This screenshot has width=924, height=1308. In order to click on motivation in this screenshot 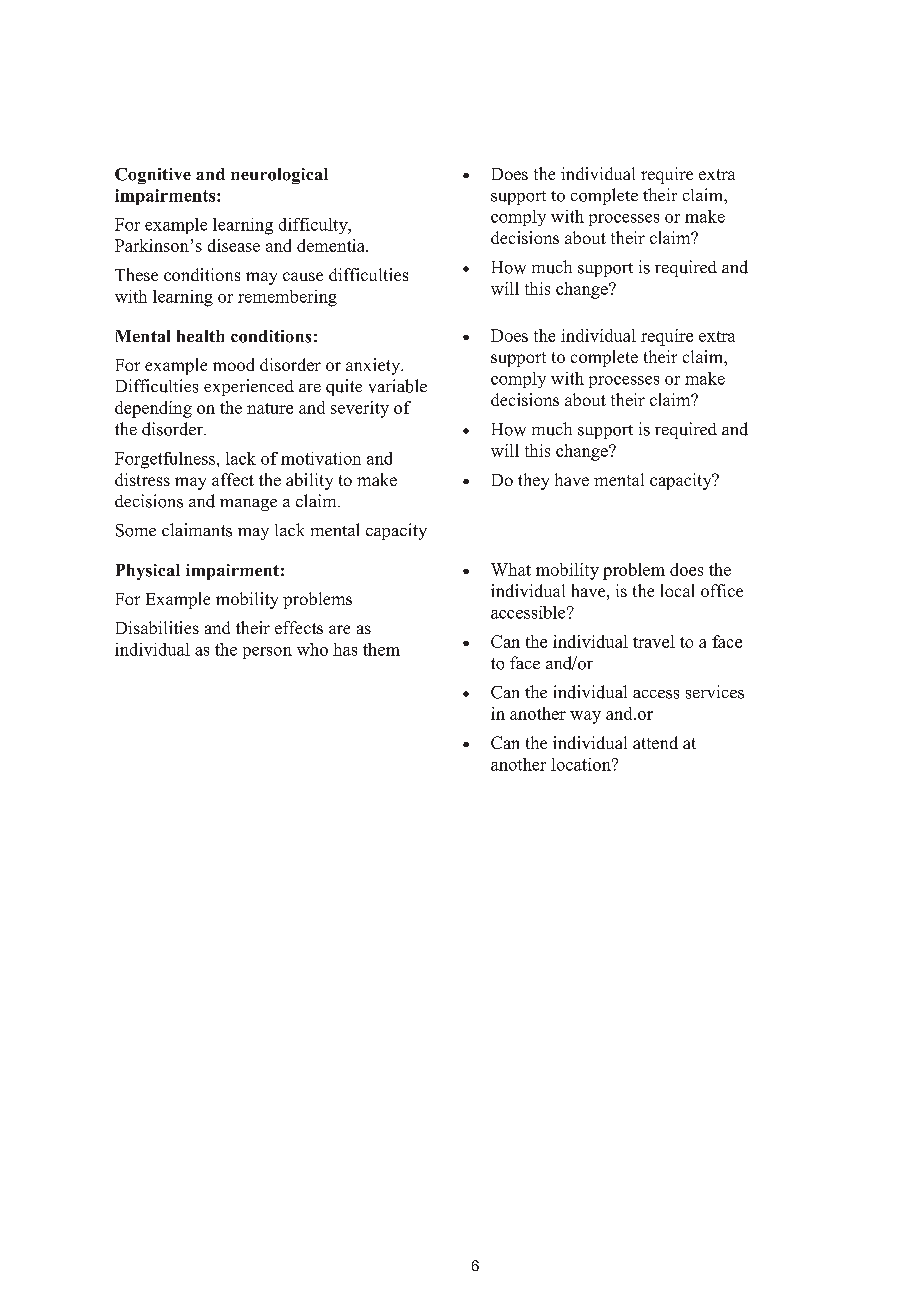, I will do `click(321, 458)`.
